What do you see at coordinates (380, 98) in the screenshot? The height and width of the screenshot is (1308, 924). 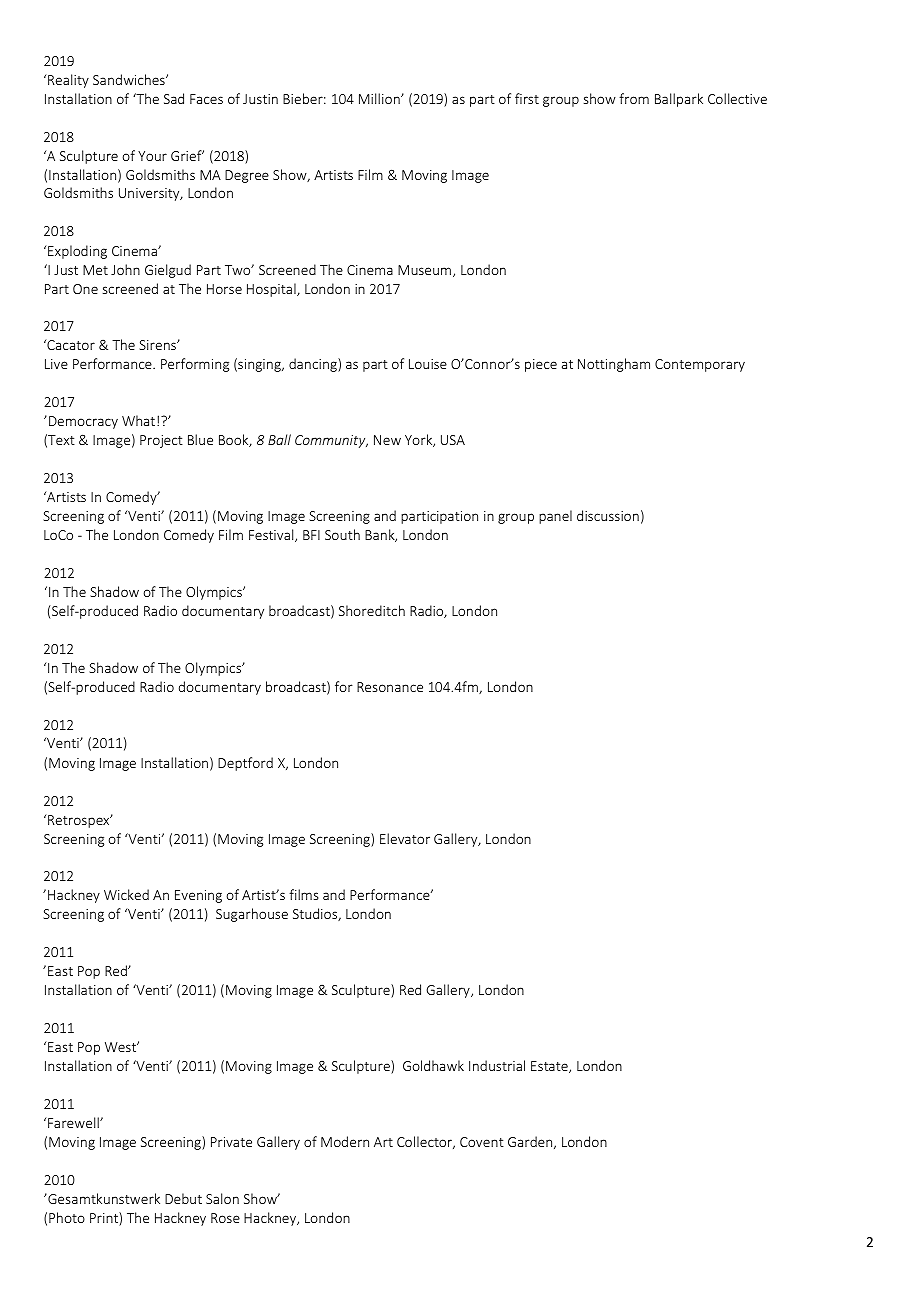 I see `Million` at bounding box center [380, 98].
